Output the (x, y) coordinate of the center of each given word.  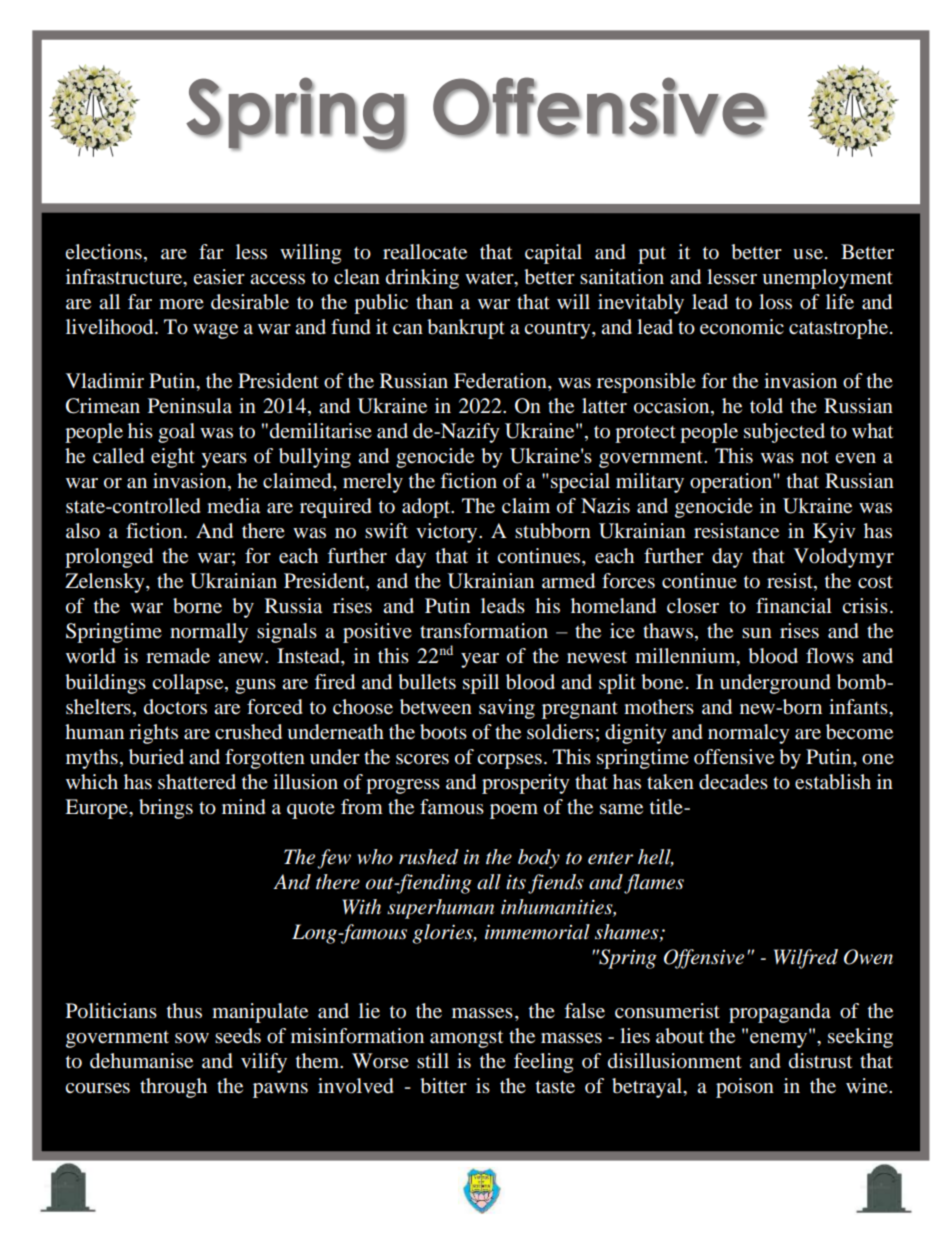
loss (775, 302)
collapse (189, 684)
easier (219, 276)
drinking (422, 279)
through (173, 1088)
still (433, 1060)
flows (830, 656)
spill (481, 684)
